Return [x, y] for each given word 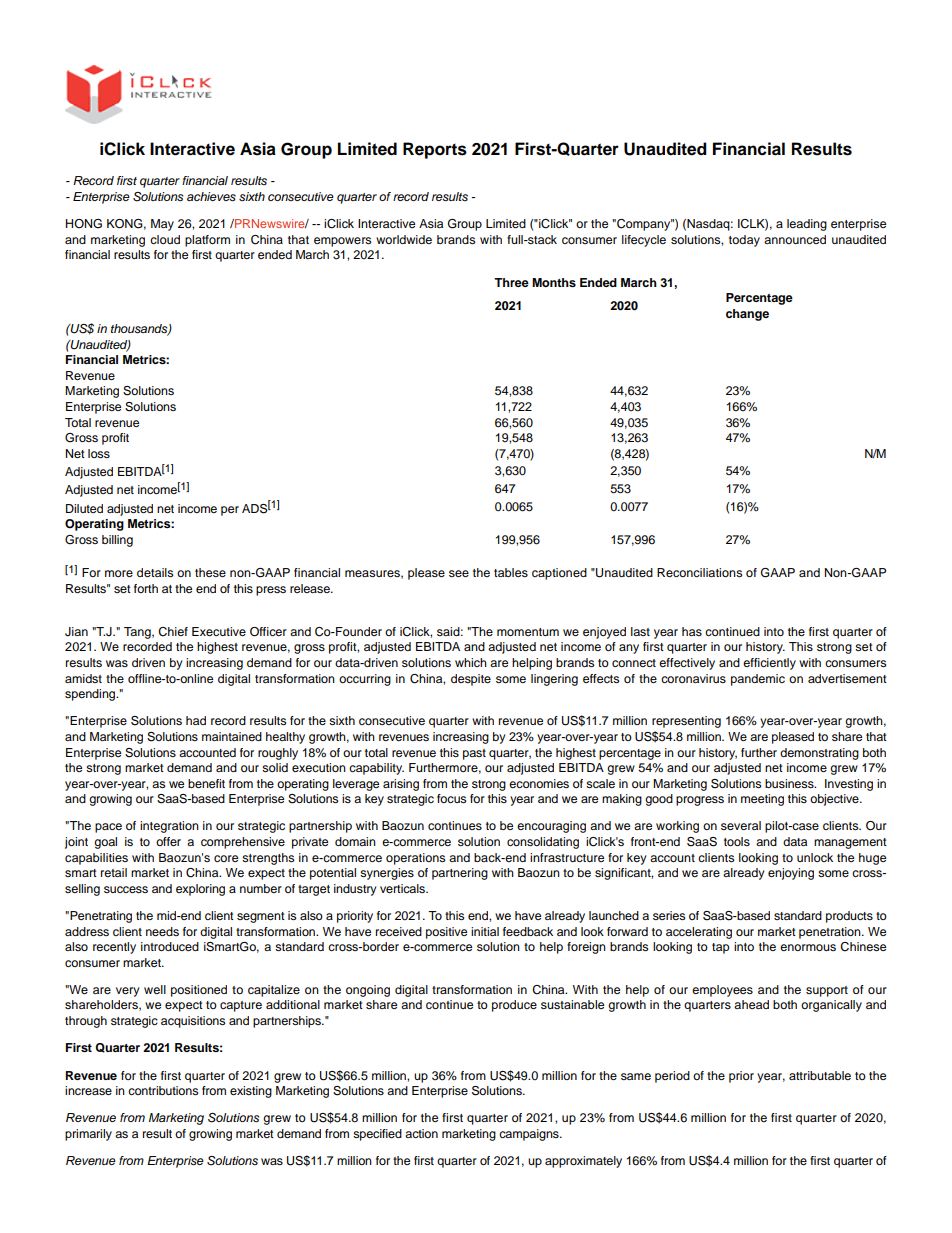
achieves [211, 197]
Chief [173, 632]
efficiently [769, 664]
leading [807, 225]
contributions [163, 1090]
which [471, 662]
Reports [435, 150]
